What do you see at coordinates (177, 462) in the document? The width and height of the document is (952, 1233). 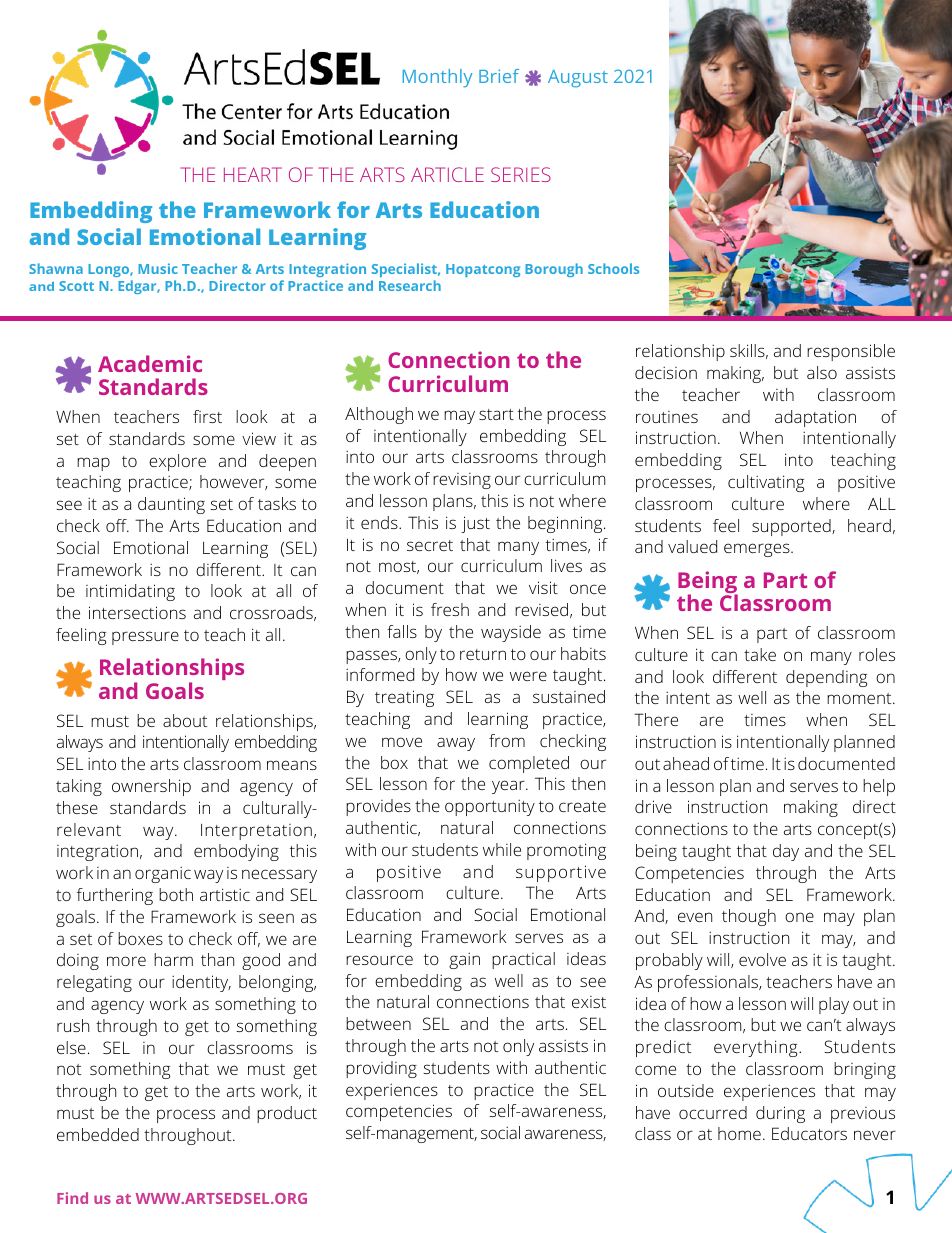 I see `explore` at bounding box center [177, 462].
